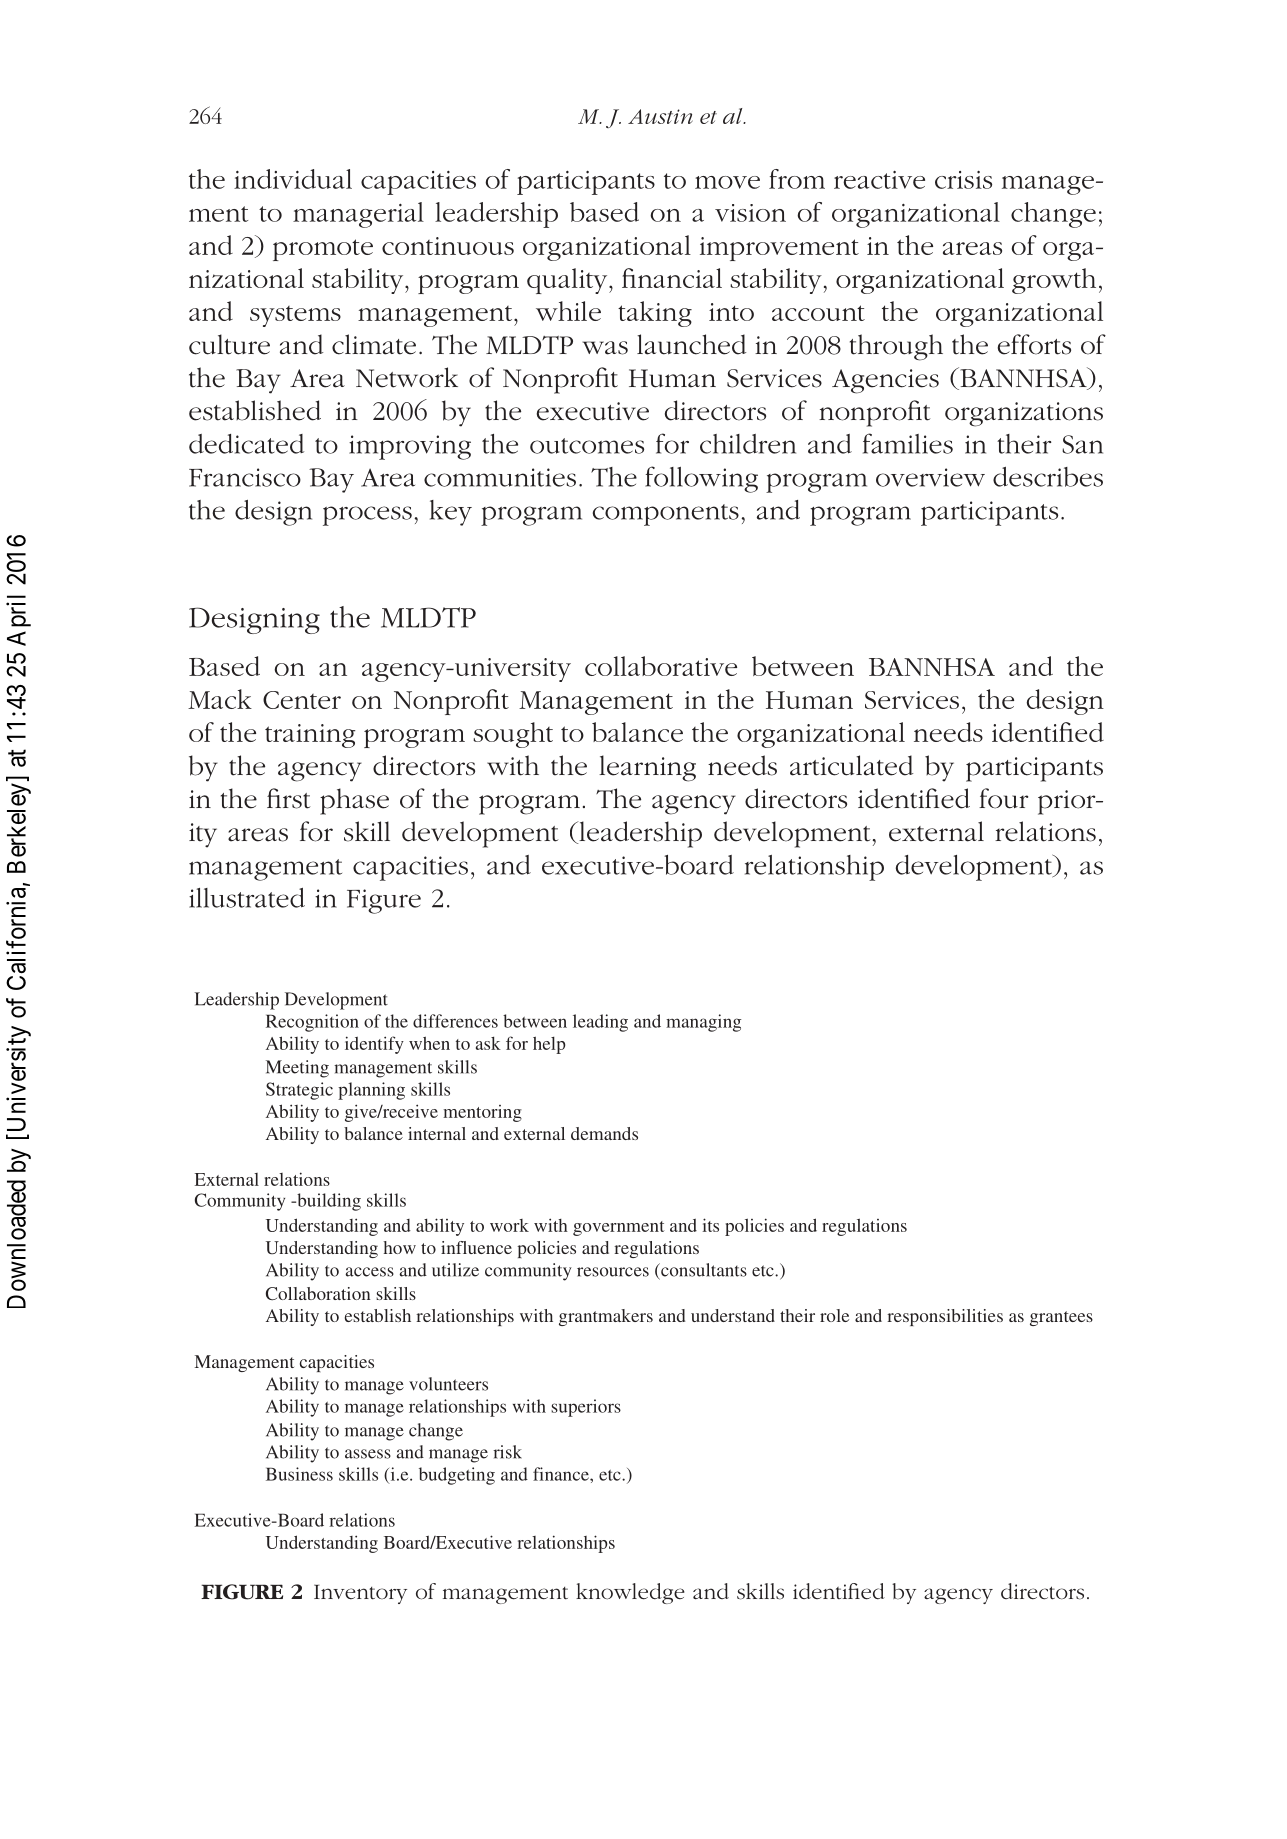 This screenshot has width=1287, height=1839. I want to click on crisis, so click(963, 180).
